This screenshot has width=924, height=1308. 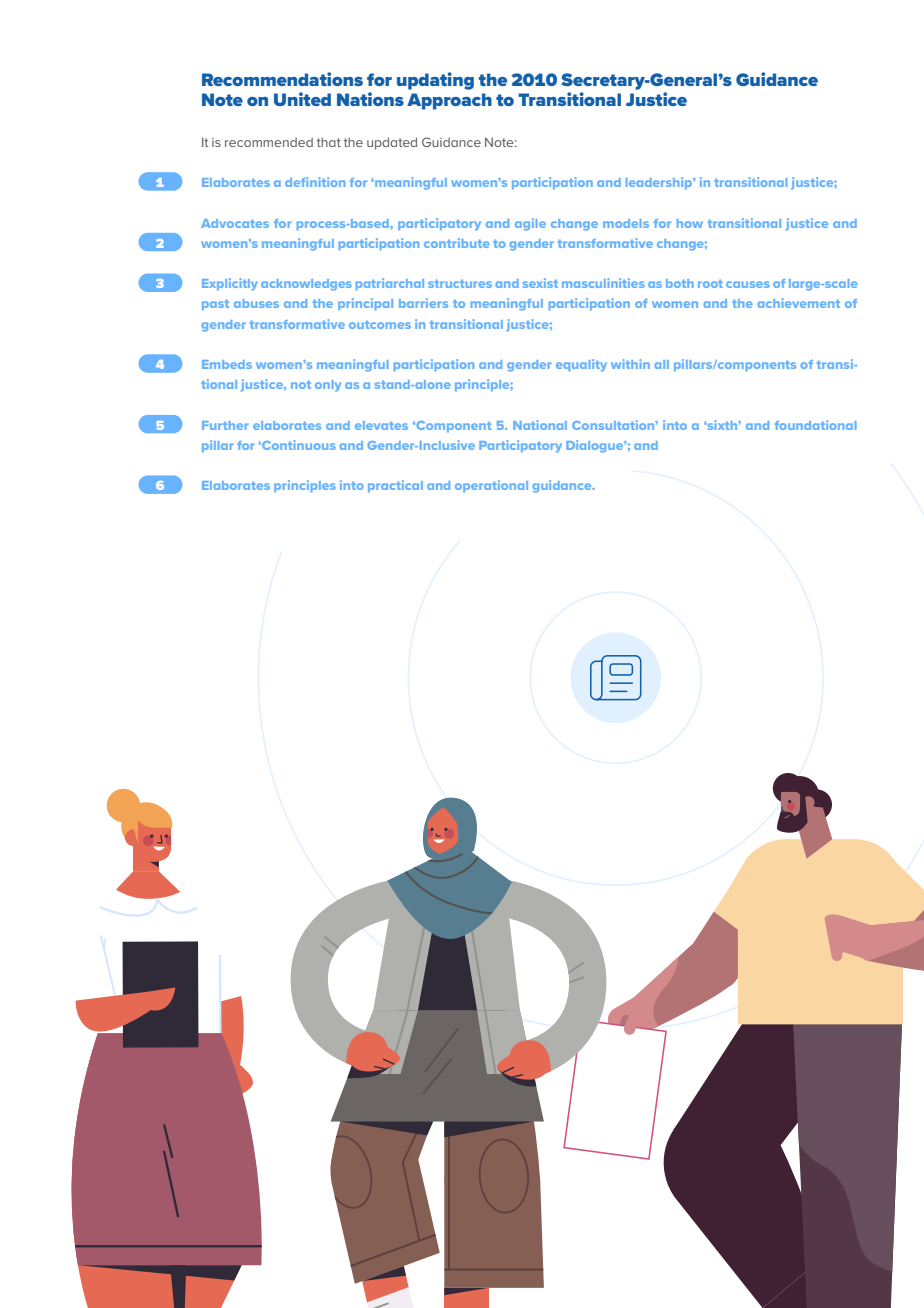 What do you see at coordinates (395, 486) in the screenshot?
I see `practical` at bounding box center [395, 486].
